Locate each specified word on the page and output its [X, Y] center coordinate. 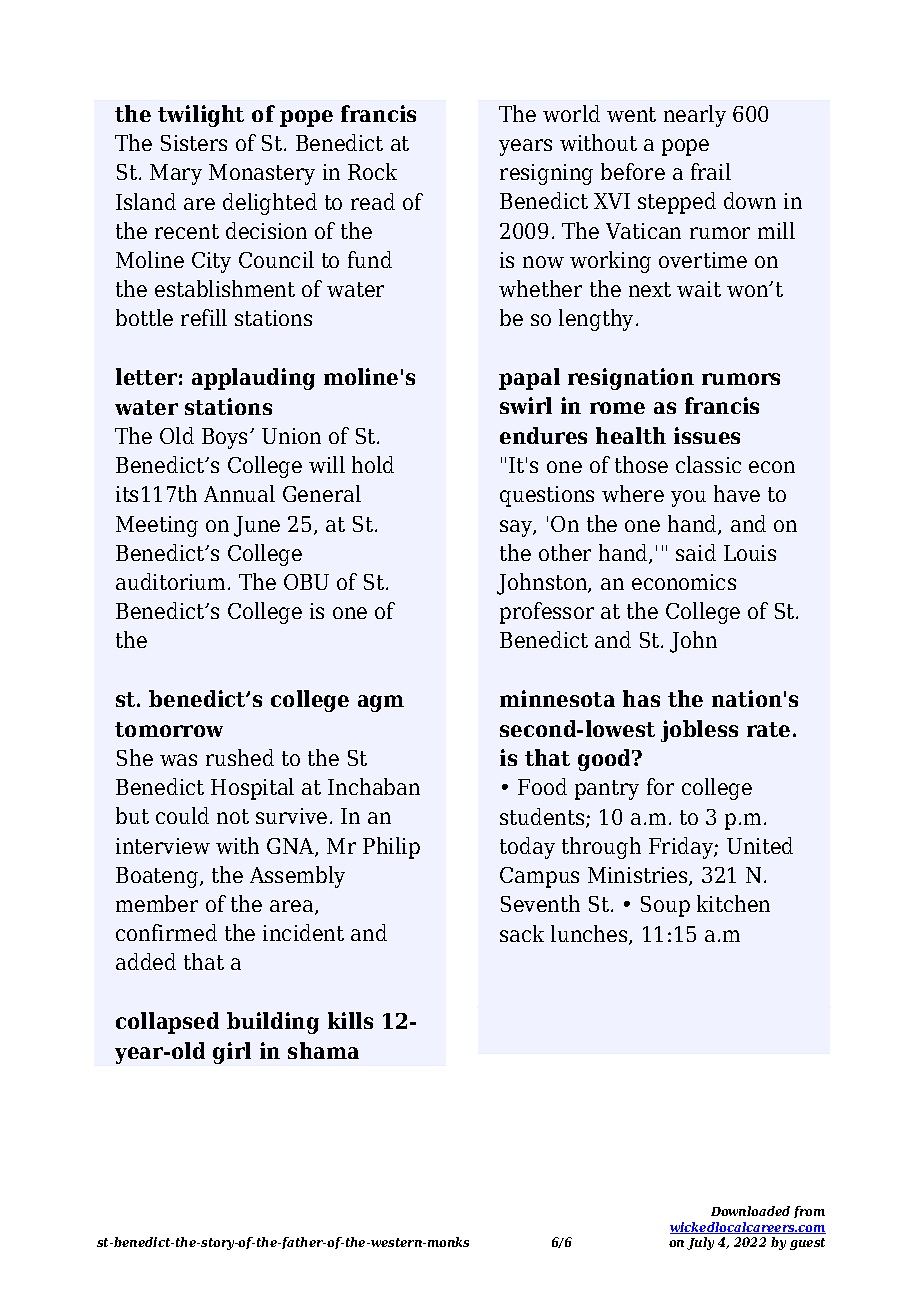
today [527, 848]
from [809, 1212]
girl [232, 1053]
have [737, 493]
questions [547, 496]
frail [711, 171]
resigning [546, 174]
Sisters [194, 143]
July [700, 1243]
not [233, 816]
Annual [239, 493]
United [760, 845]
